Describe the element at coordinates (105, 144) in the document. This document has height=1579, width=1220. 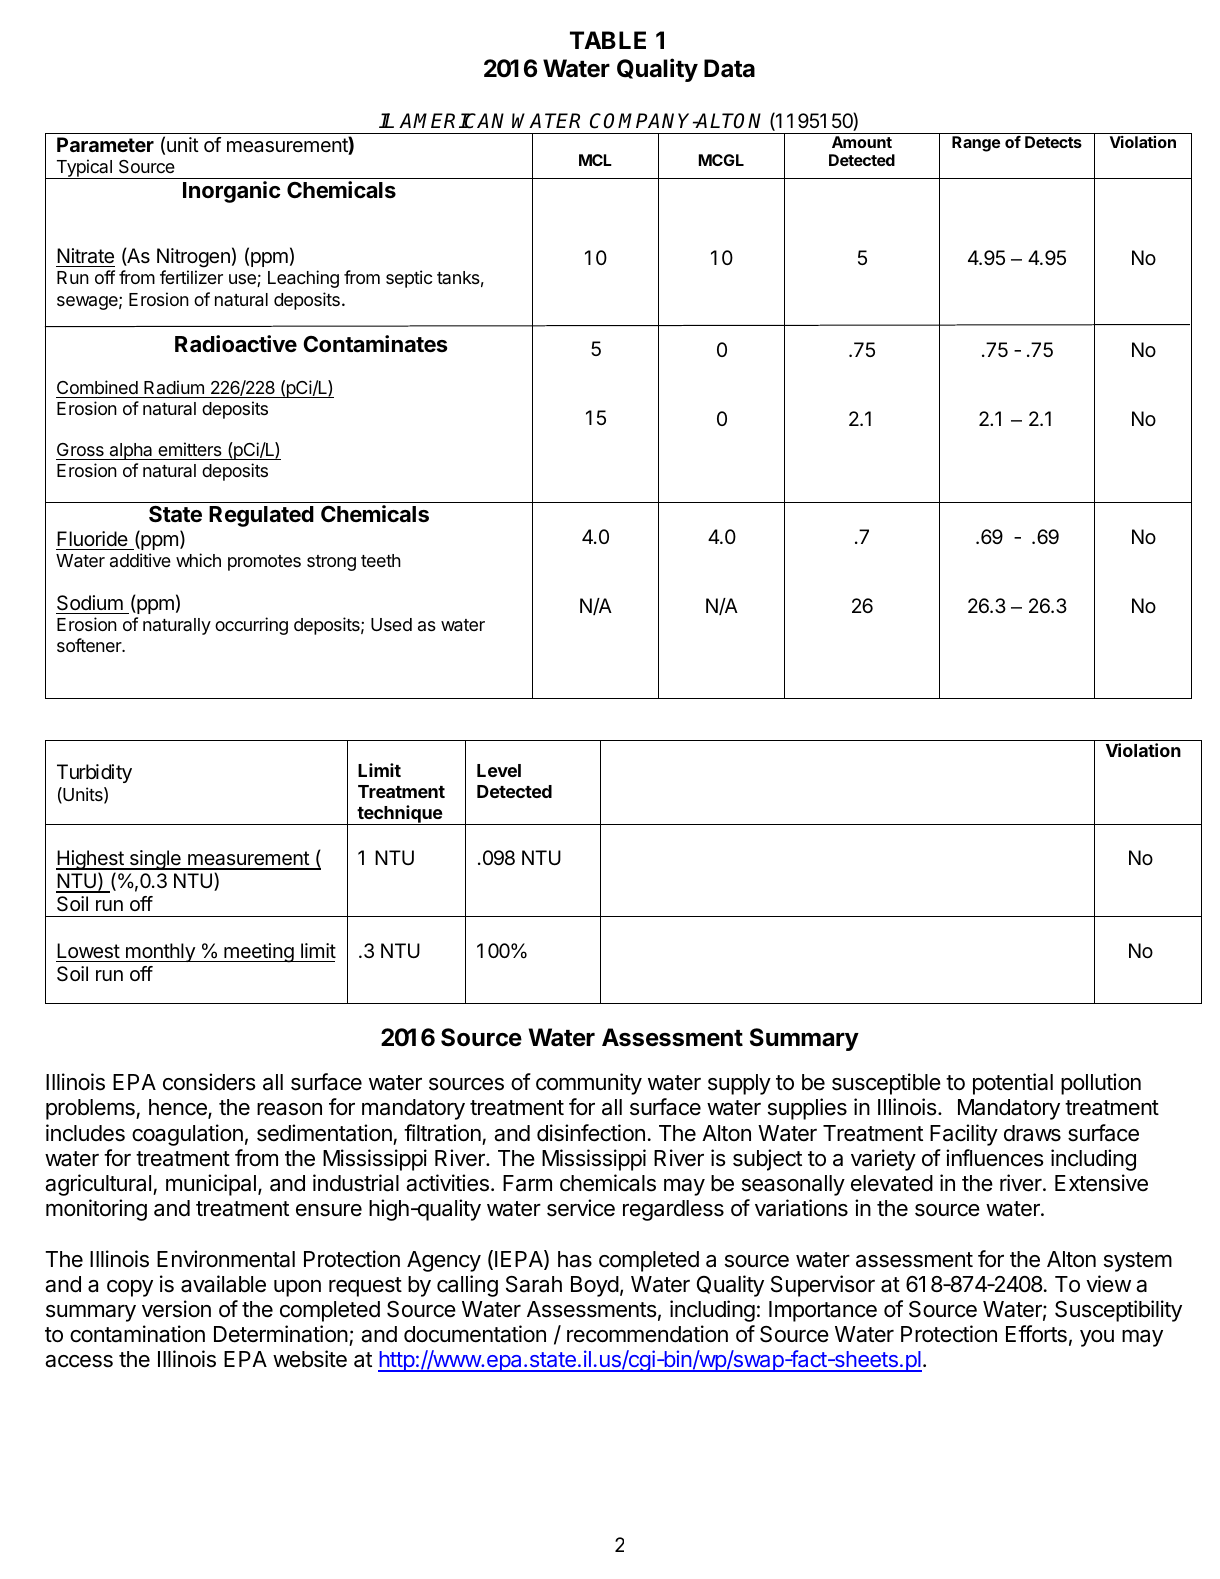
I see `Parameter` at that location.
